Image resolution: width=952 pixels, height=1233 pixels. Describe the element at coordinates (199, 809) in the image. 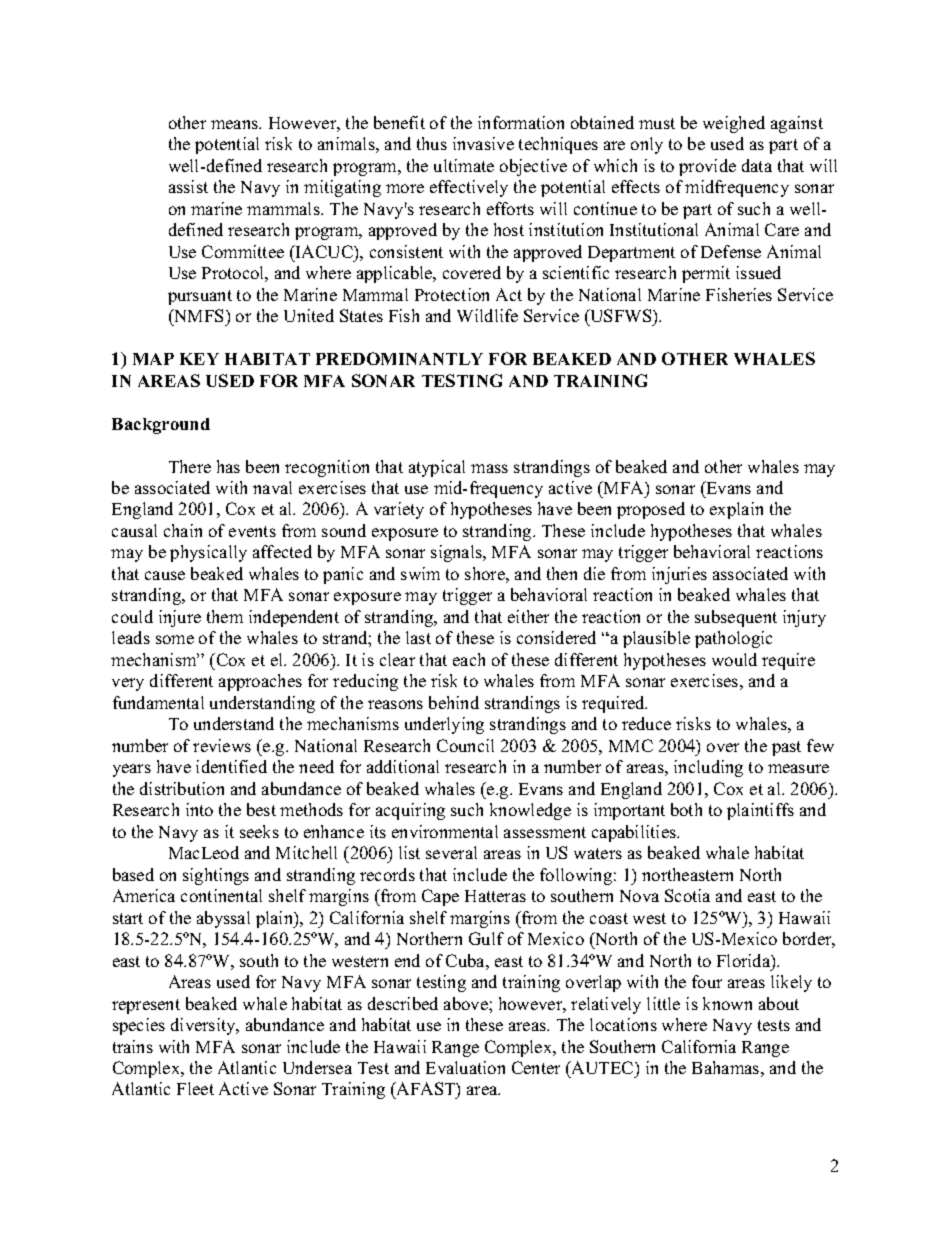

I see `into` at that location.
